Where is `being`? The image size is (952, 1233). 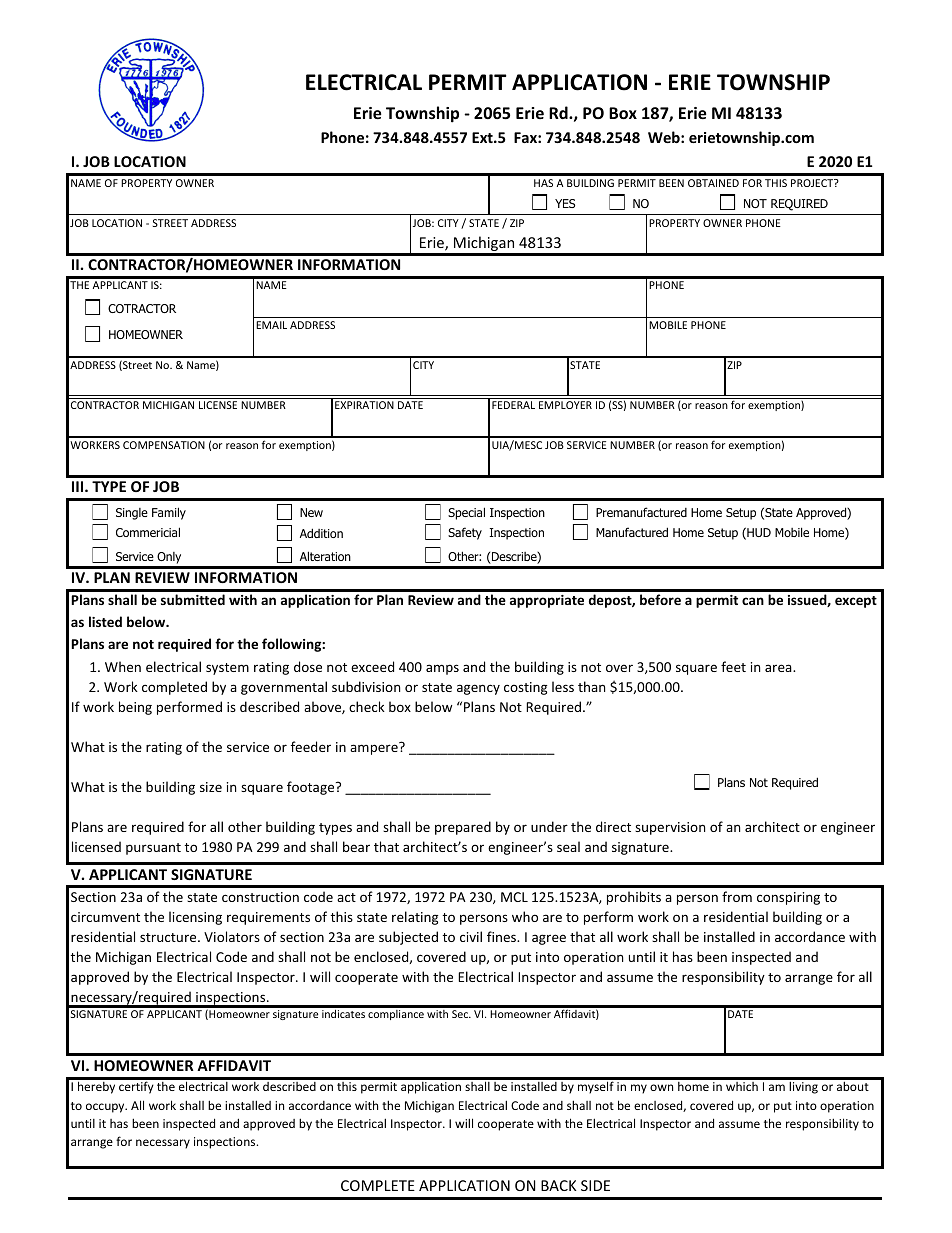 being is located at coordinates (135, 708).
